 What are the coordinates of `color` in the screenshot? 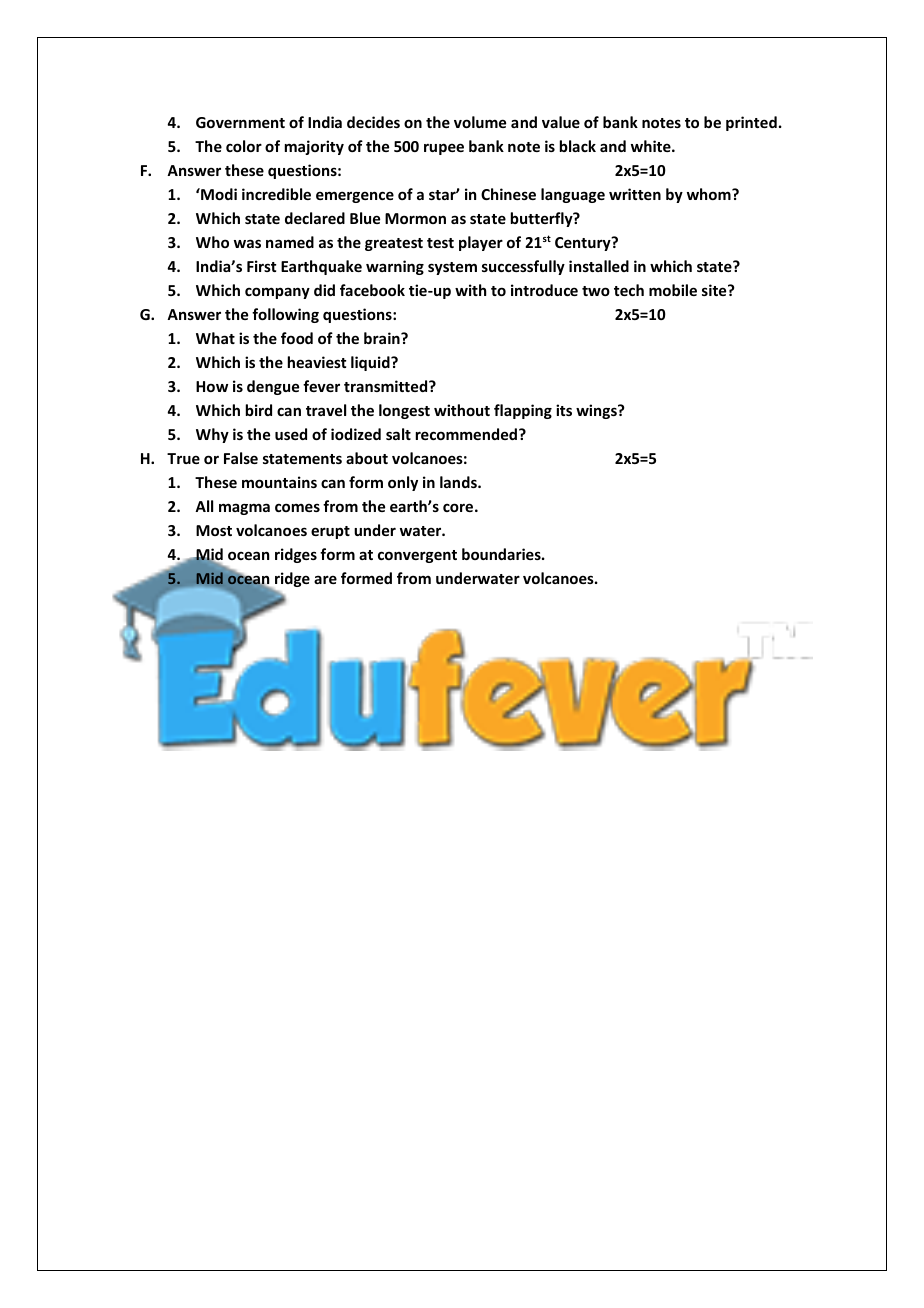 It's located at (244, 146).
